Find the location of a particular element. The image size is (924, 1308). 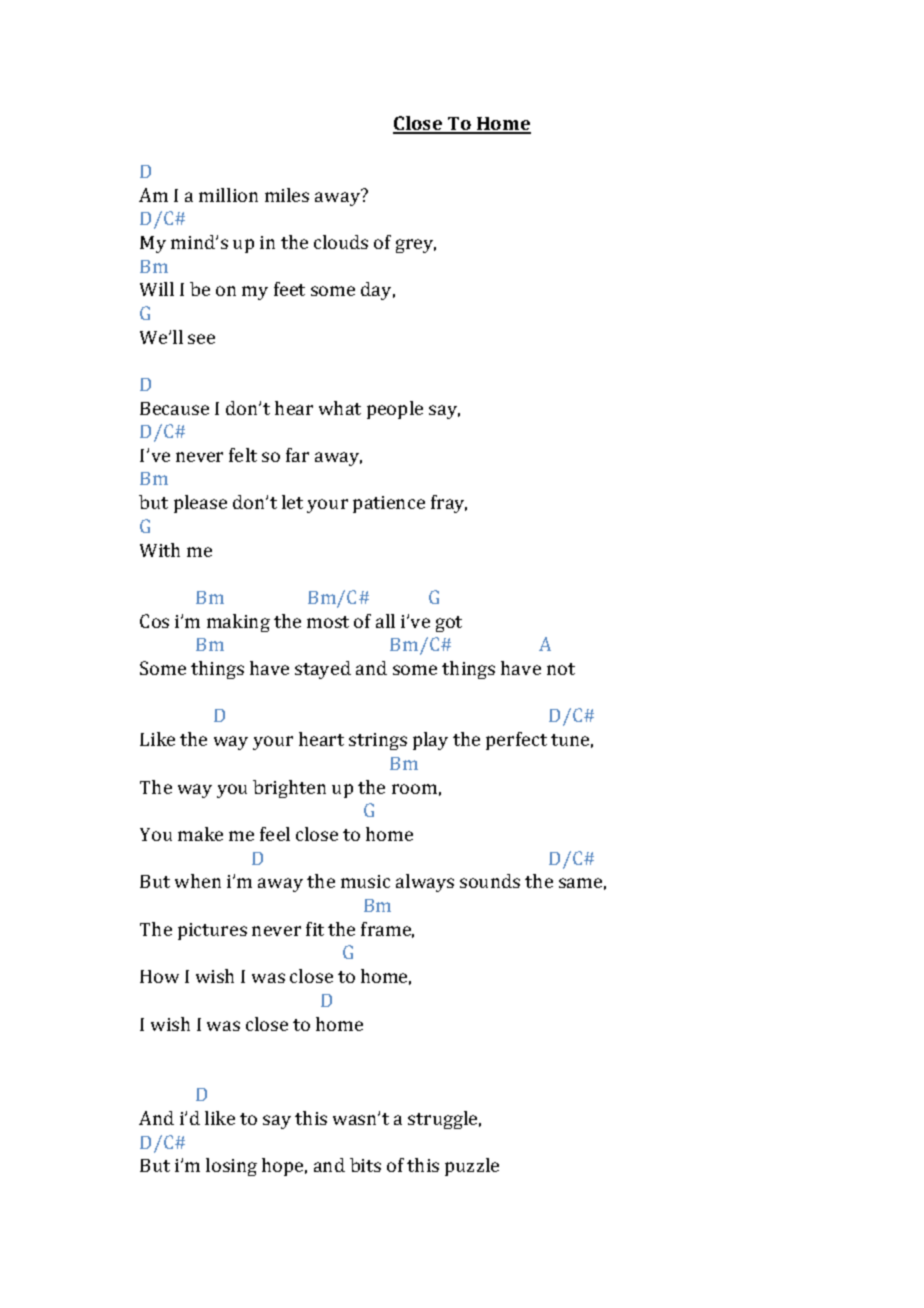

million is located at coordinates (228, 195).
